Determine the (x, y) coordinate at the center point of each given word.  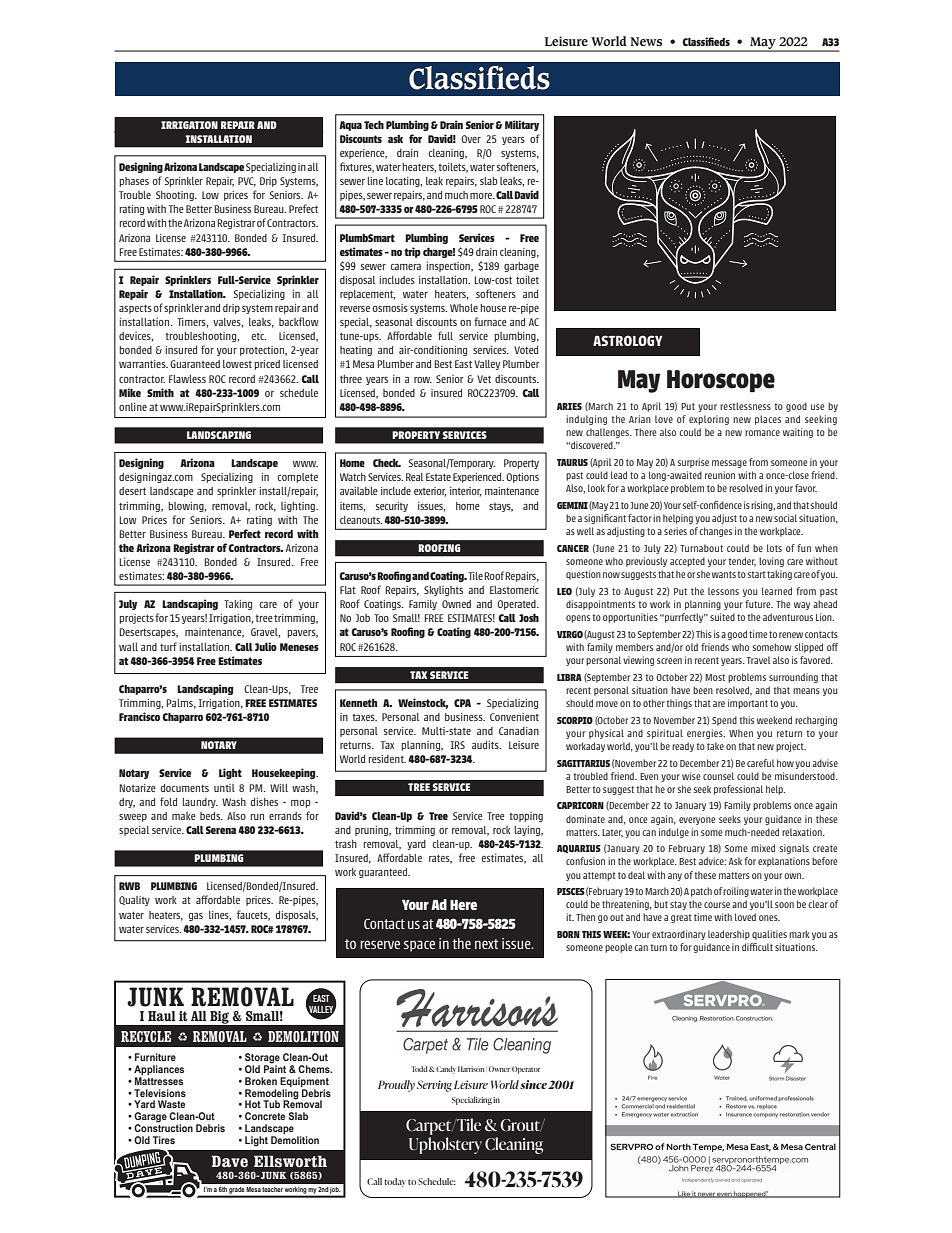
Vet (484, 379)
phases (134, 182)
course (717, 905)
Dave (230, 1161)
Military (522, 125)
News (646, 41)
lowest (237, 364)
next (487, 944)
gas (196, 917)
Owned (456, 604)
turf (168, 646)
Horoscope (721, 381)
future (759, 604)
